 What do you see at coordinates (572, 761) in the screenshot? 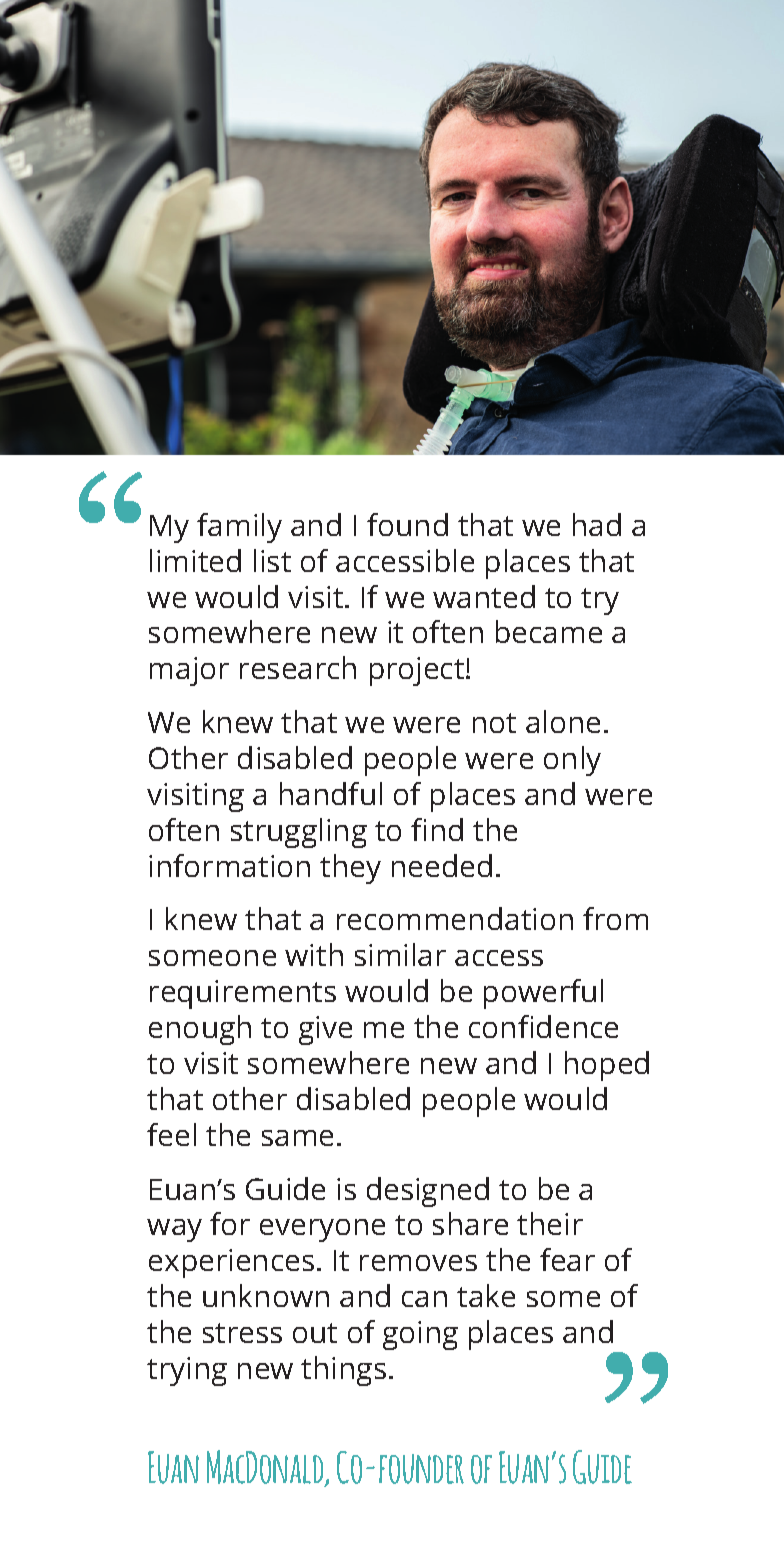
I see `only` at bounding box center [572, 761].
